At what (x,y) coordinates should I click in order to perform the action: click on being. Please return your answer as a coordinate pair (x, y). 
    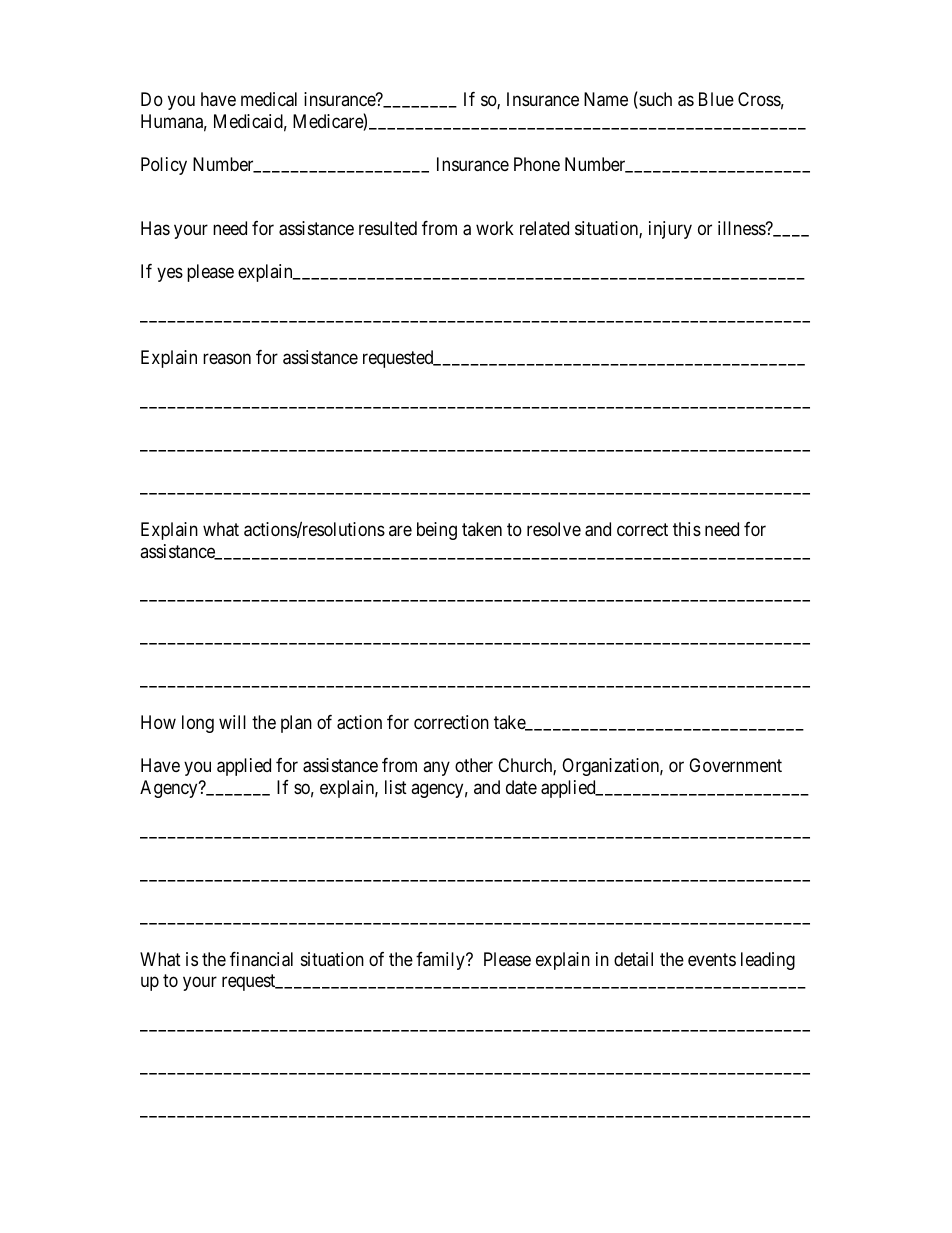
    Looking at the image, I should click on (437, 531).
